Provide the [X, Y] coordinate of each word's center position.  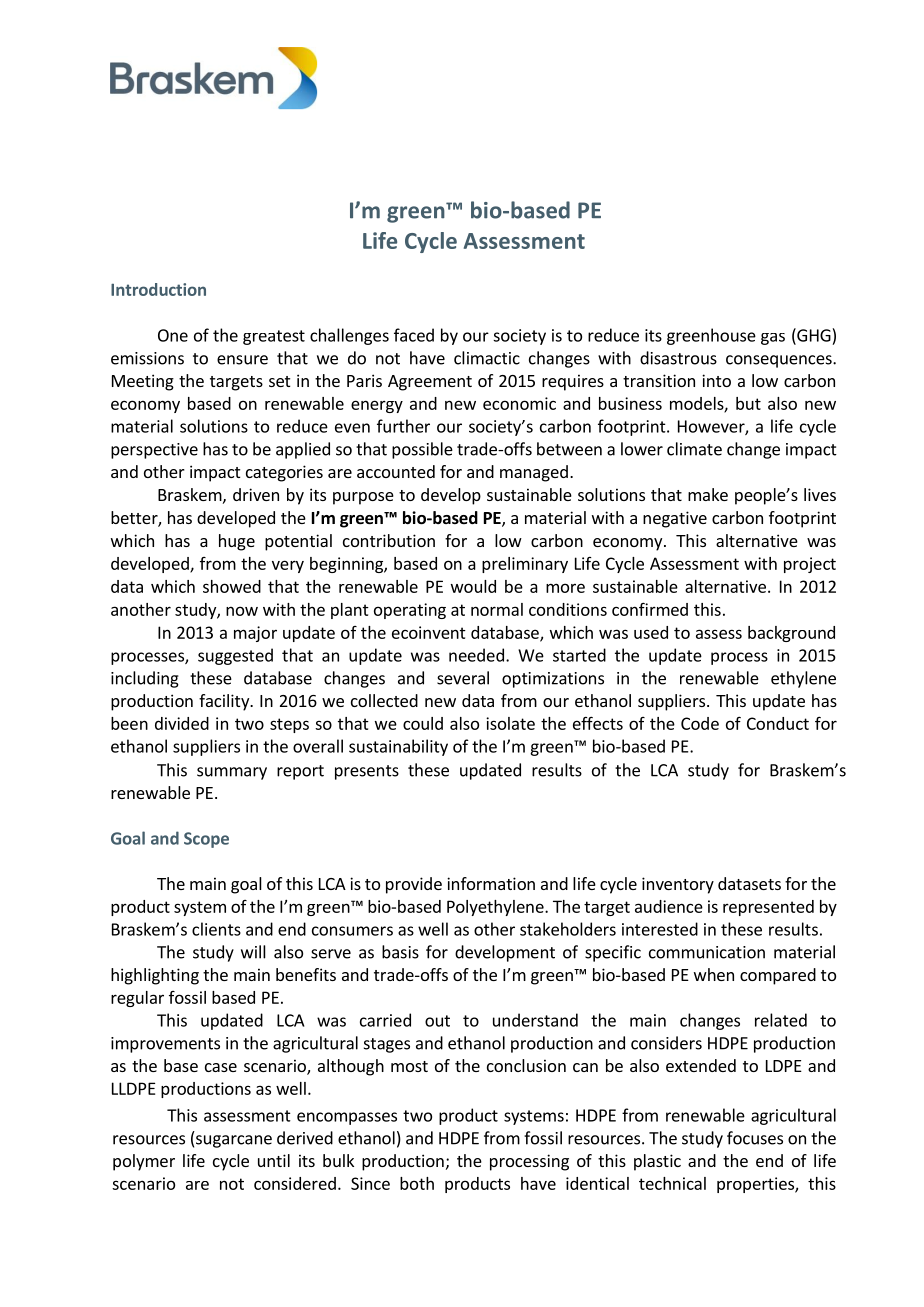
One [173, 335]
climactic [487, 358]
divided [182, 723]
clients [216, 929]
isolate [510, 723]
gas [773, 339]
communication [707, 952]
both [417, 1183]
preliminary [525, 565]
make [708, 494]
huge [237, 542]
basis [400, 952]
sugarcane [234, 1141]
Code [700, 723]
